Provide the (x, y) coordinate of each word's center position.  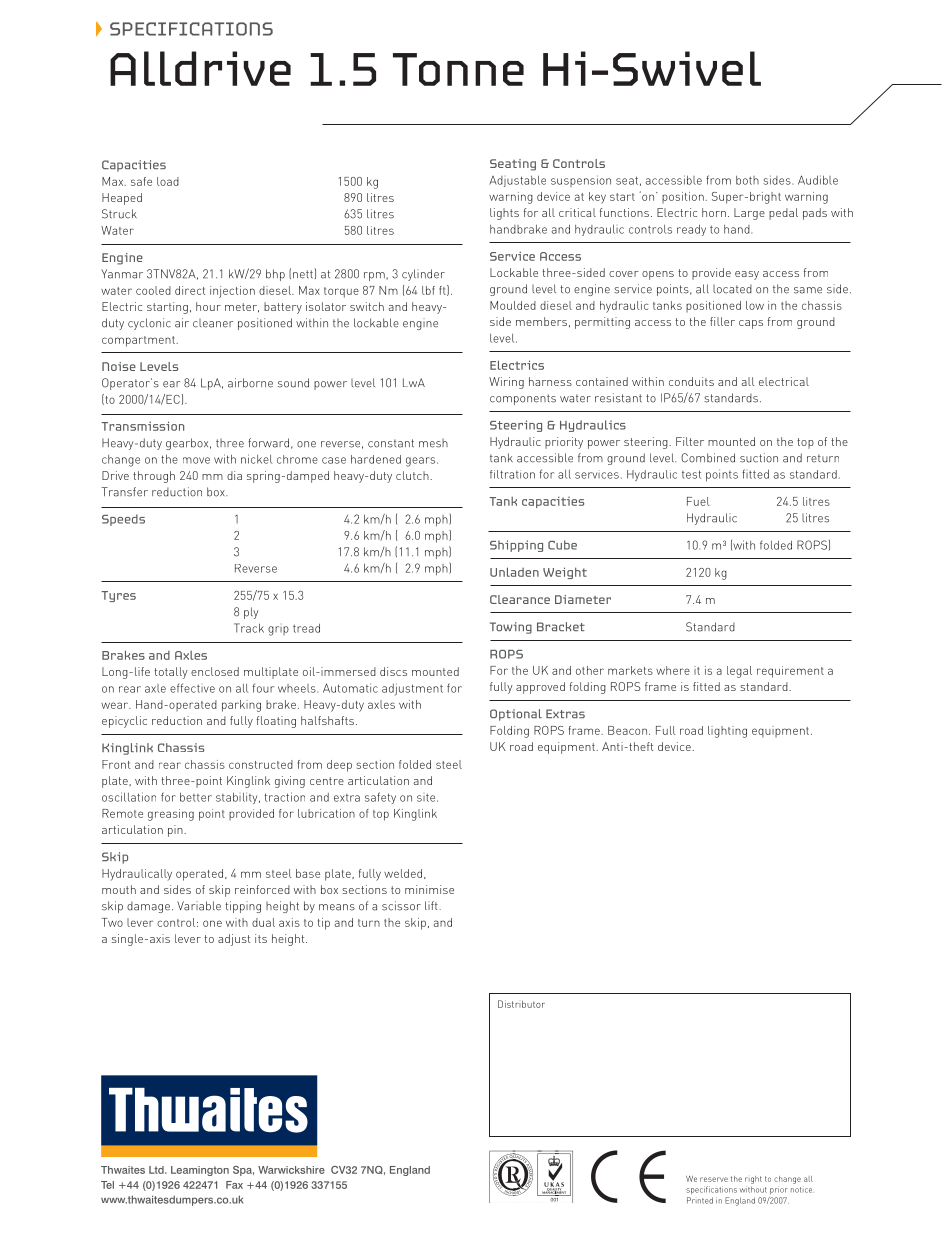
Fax (234, 1185)
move (196, 460)
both (747, 180)
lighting (727, 732)
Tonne (458, 69)
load (168, 181)
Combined (708, 458)
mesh (433, 443)
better (196, 797)
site (427, 798)
